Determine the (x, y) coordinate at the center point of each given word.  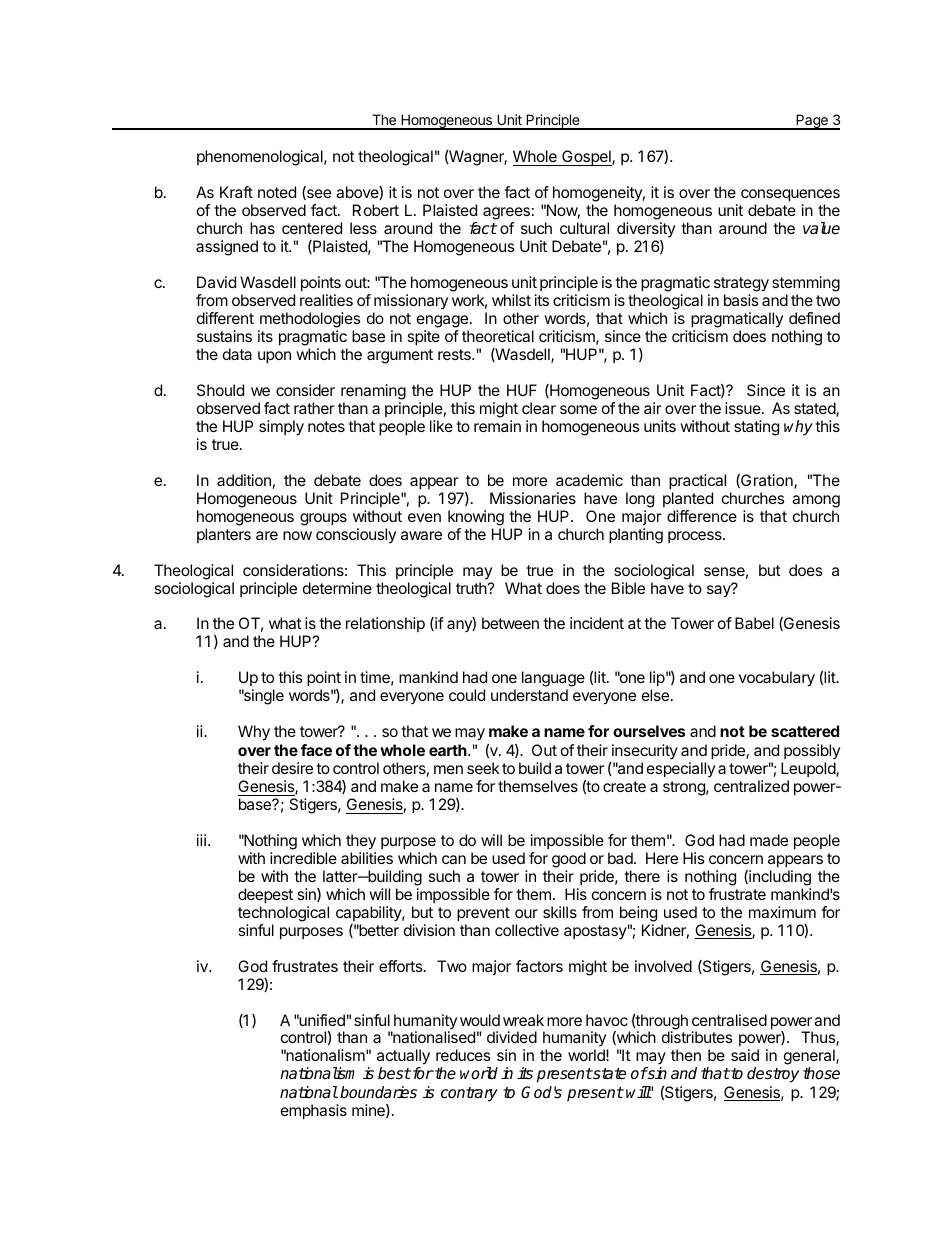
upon (274, 357)
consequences (790, 195)
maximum (782, 912)
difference (702, 516)
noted (277, 192)
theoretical (498, 336)
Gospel (586, 158)
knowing (476, 518)
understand (529, 695)
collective (527, 930)
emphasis (314, 1112)
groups (323, 519)
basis (741, 300)
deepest (265, 896)
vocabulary (777, 679)
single (263, 697)
